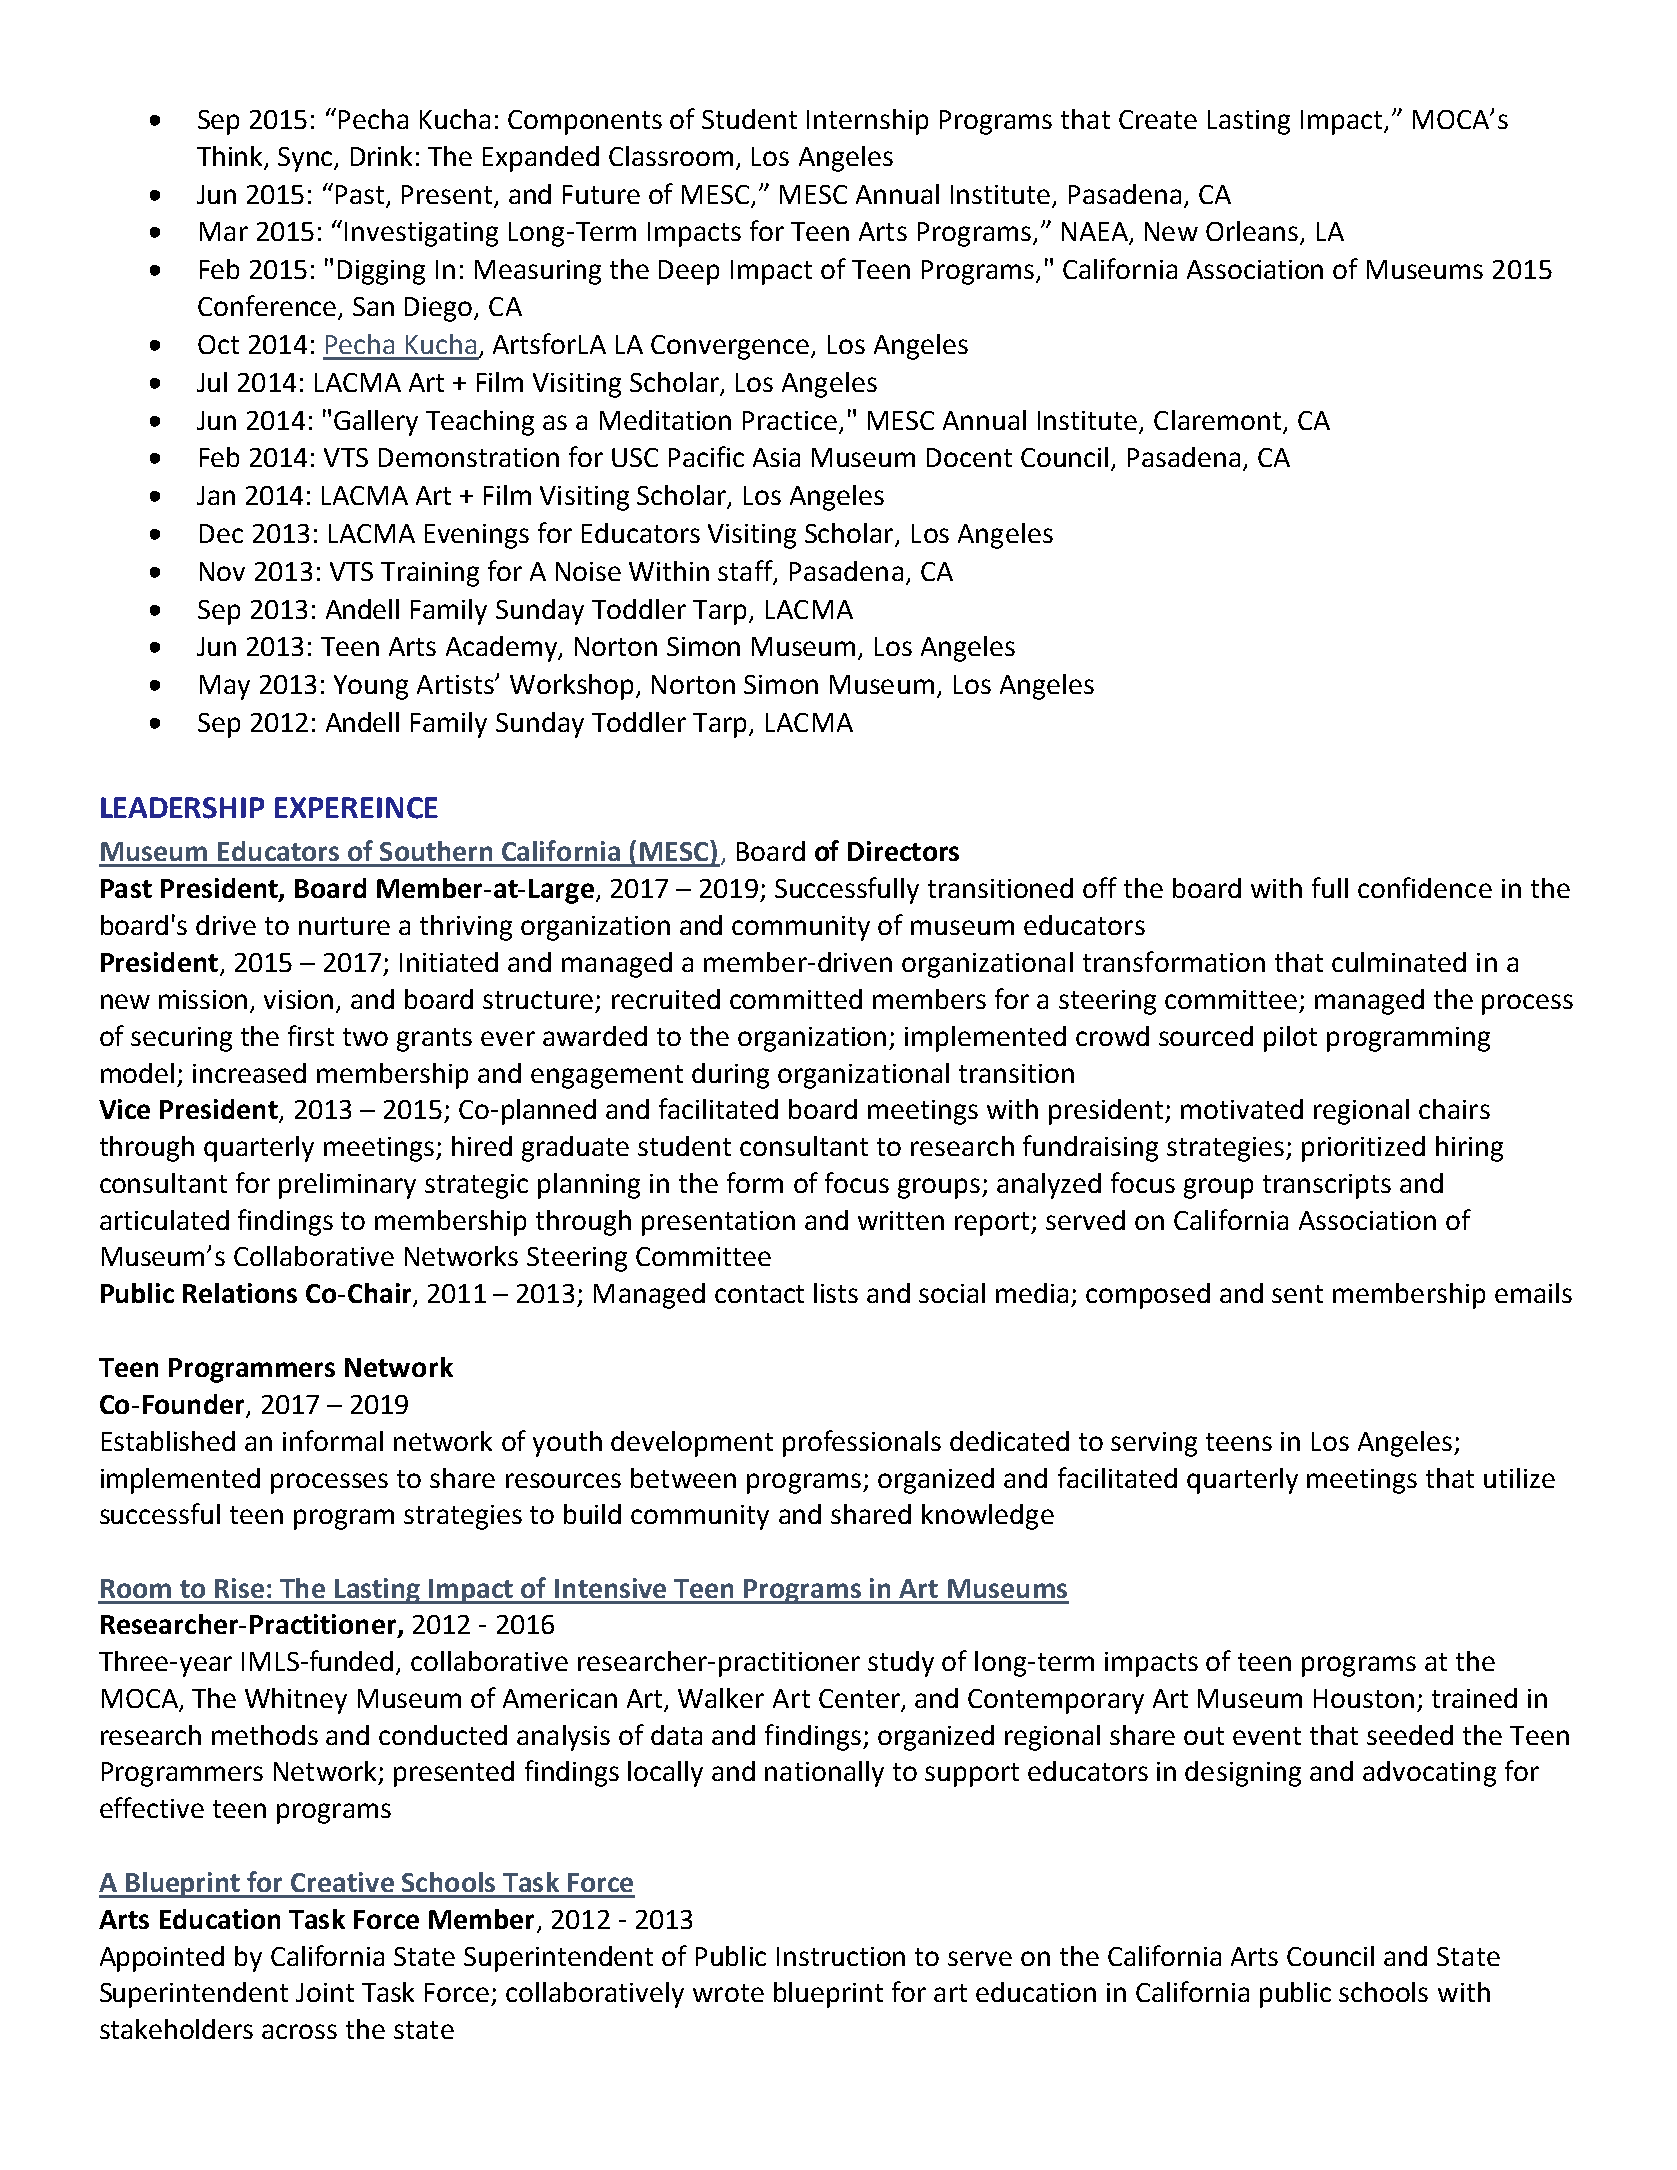 The width and height of the page is (1677, 2170). What do you see at coordinates (730, 1076) in the page?
I see `during` at bounding box center [730, 1076].
